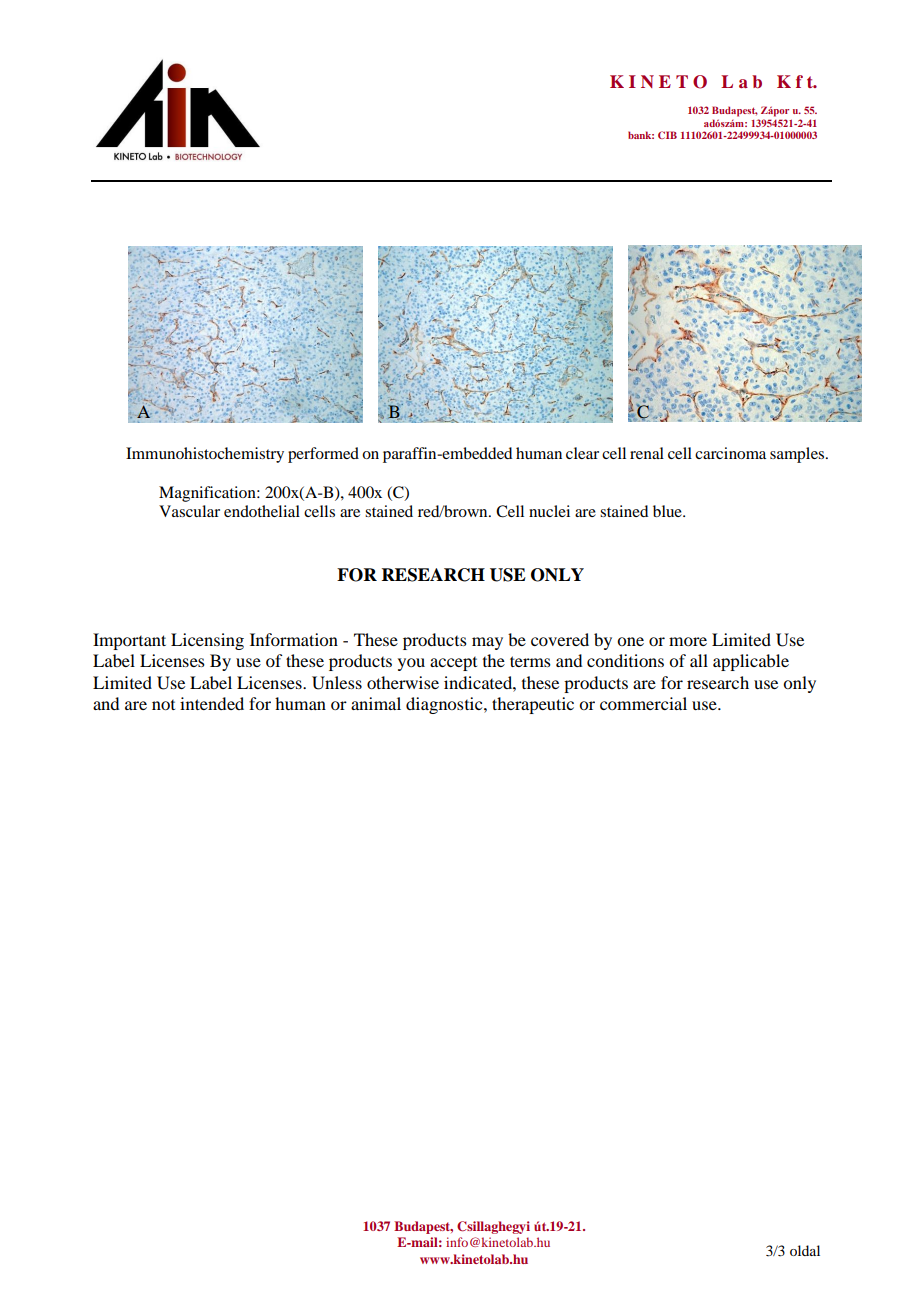 The image size is (924, 1308). I want to click on CIB, so click(667, 135).
